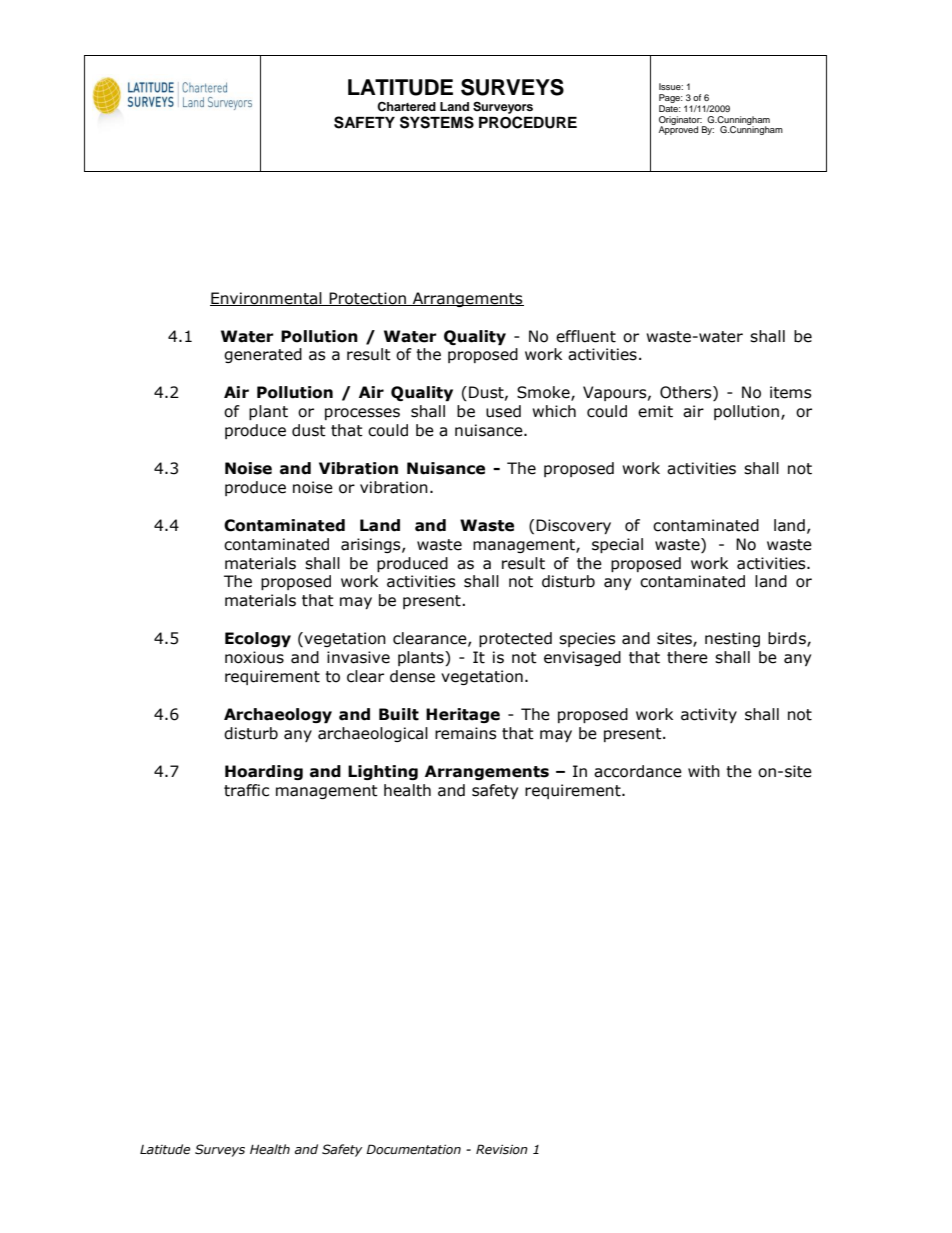 The width and height of the document is (952, 1233). Describe the element at coordinates (258, 639) in the document. I see `Ecology` at that location.
